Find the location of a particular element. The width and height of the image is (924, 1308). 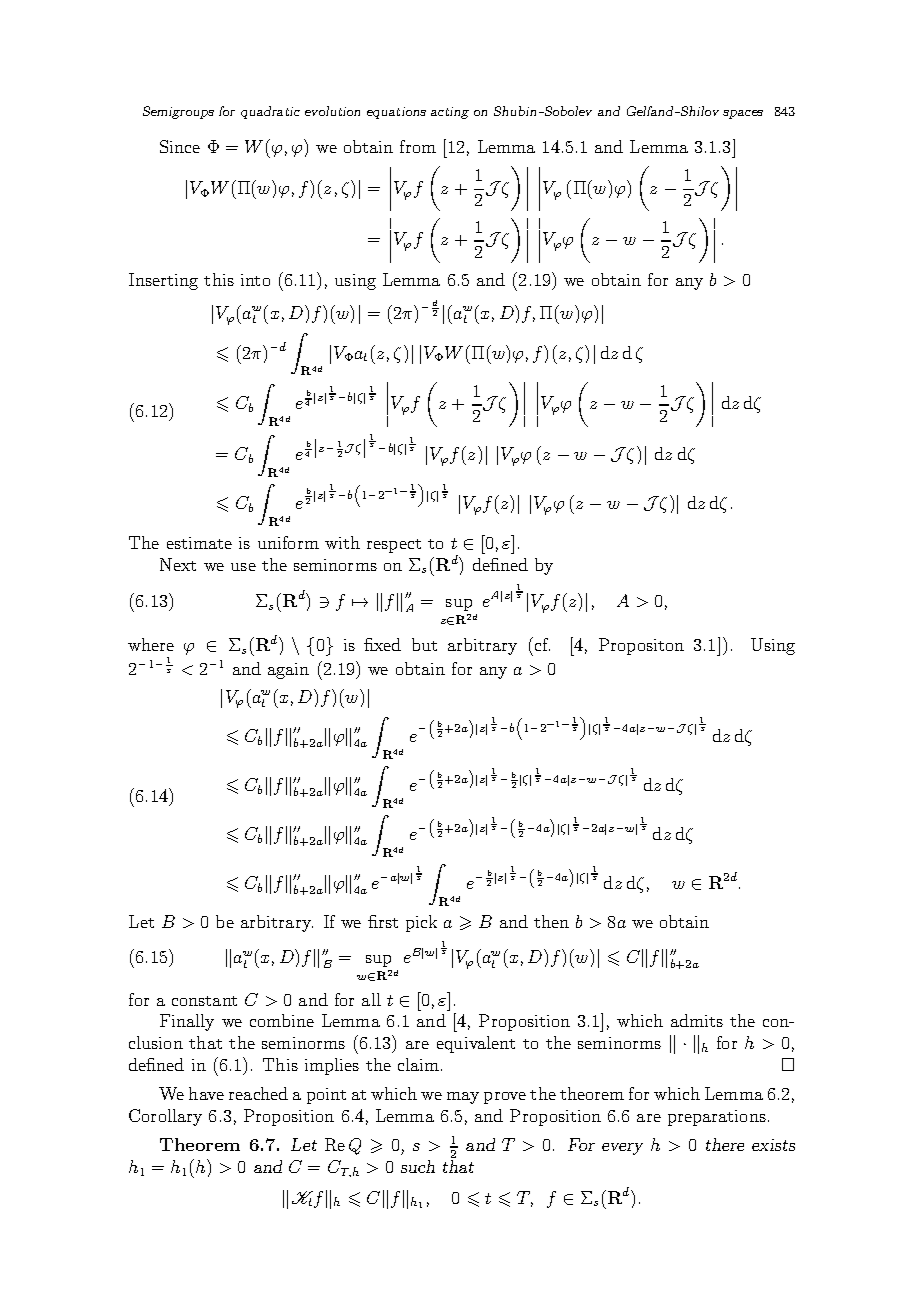

spaces is located at coordinates (743, 114).
